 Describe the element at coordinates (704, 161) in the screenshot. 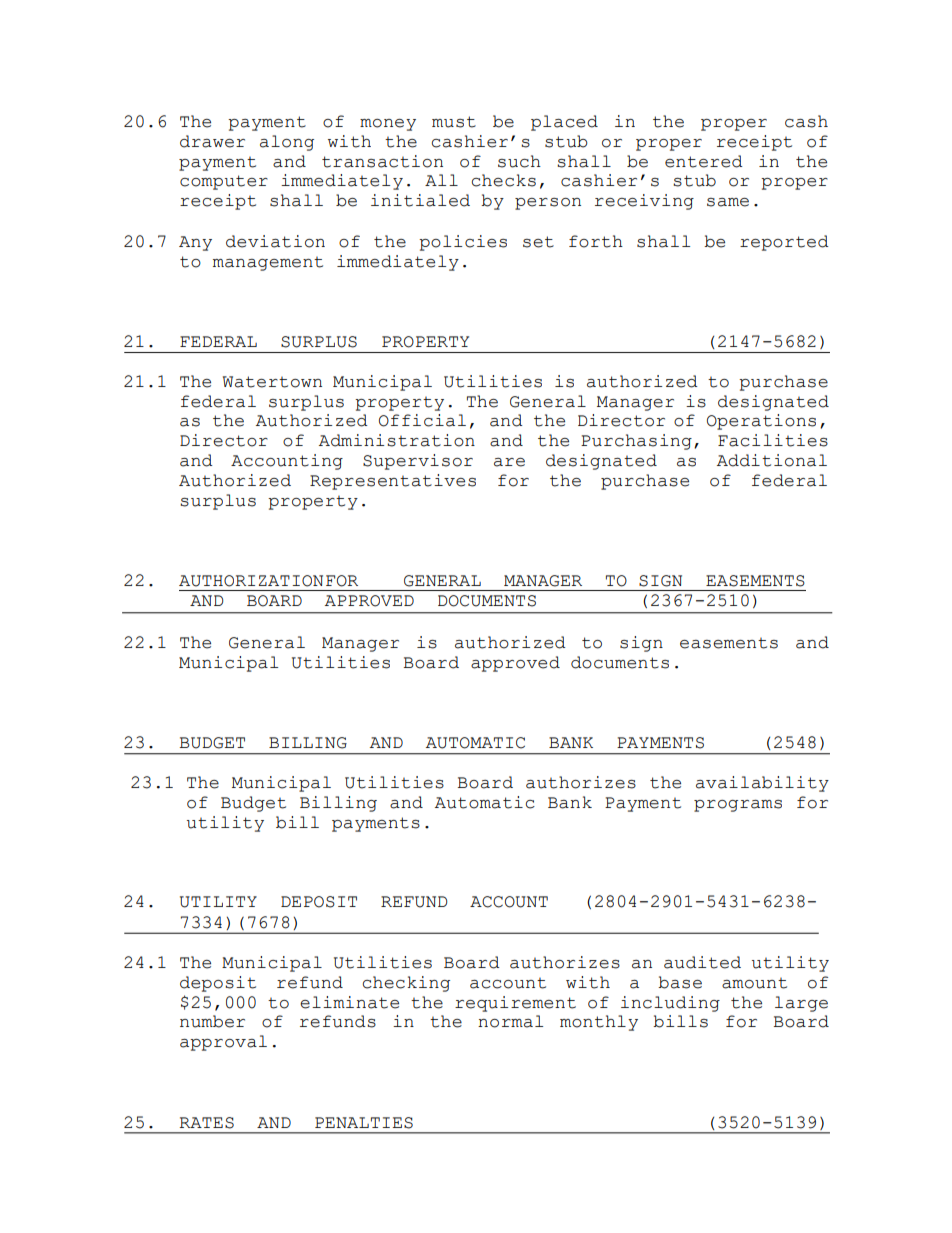

I see `entered` at that location.
